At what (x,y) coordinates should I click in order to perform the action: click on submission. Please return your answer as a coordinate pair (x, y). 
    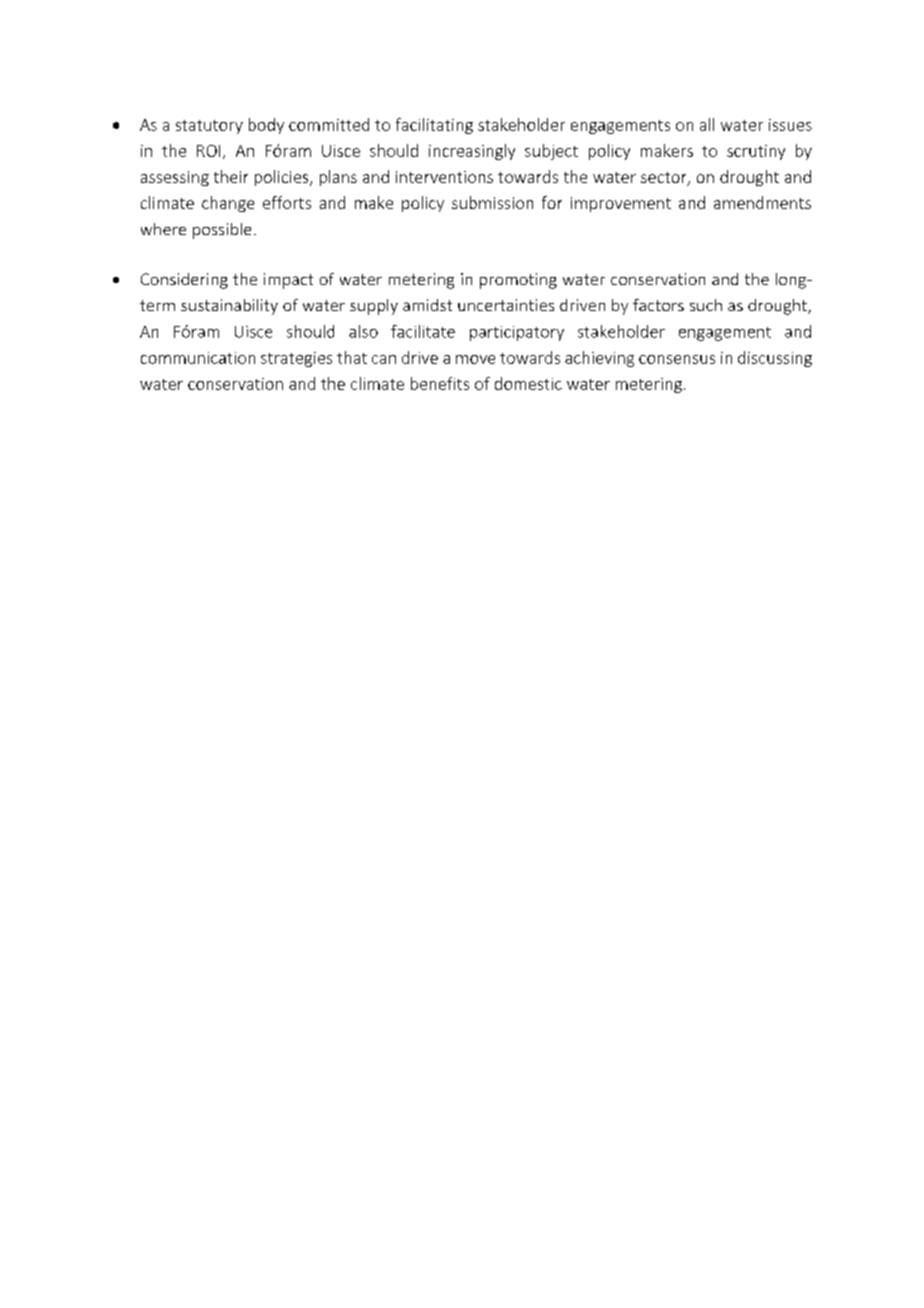
    Looking at the image, I should click on (492, 202).
